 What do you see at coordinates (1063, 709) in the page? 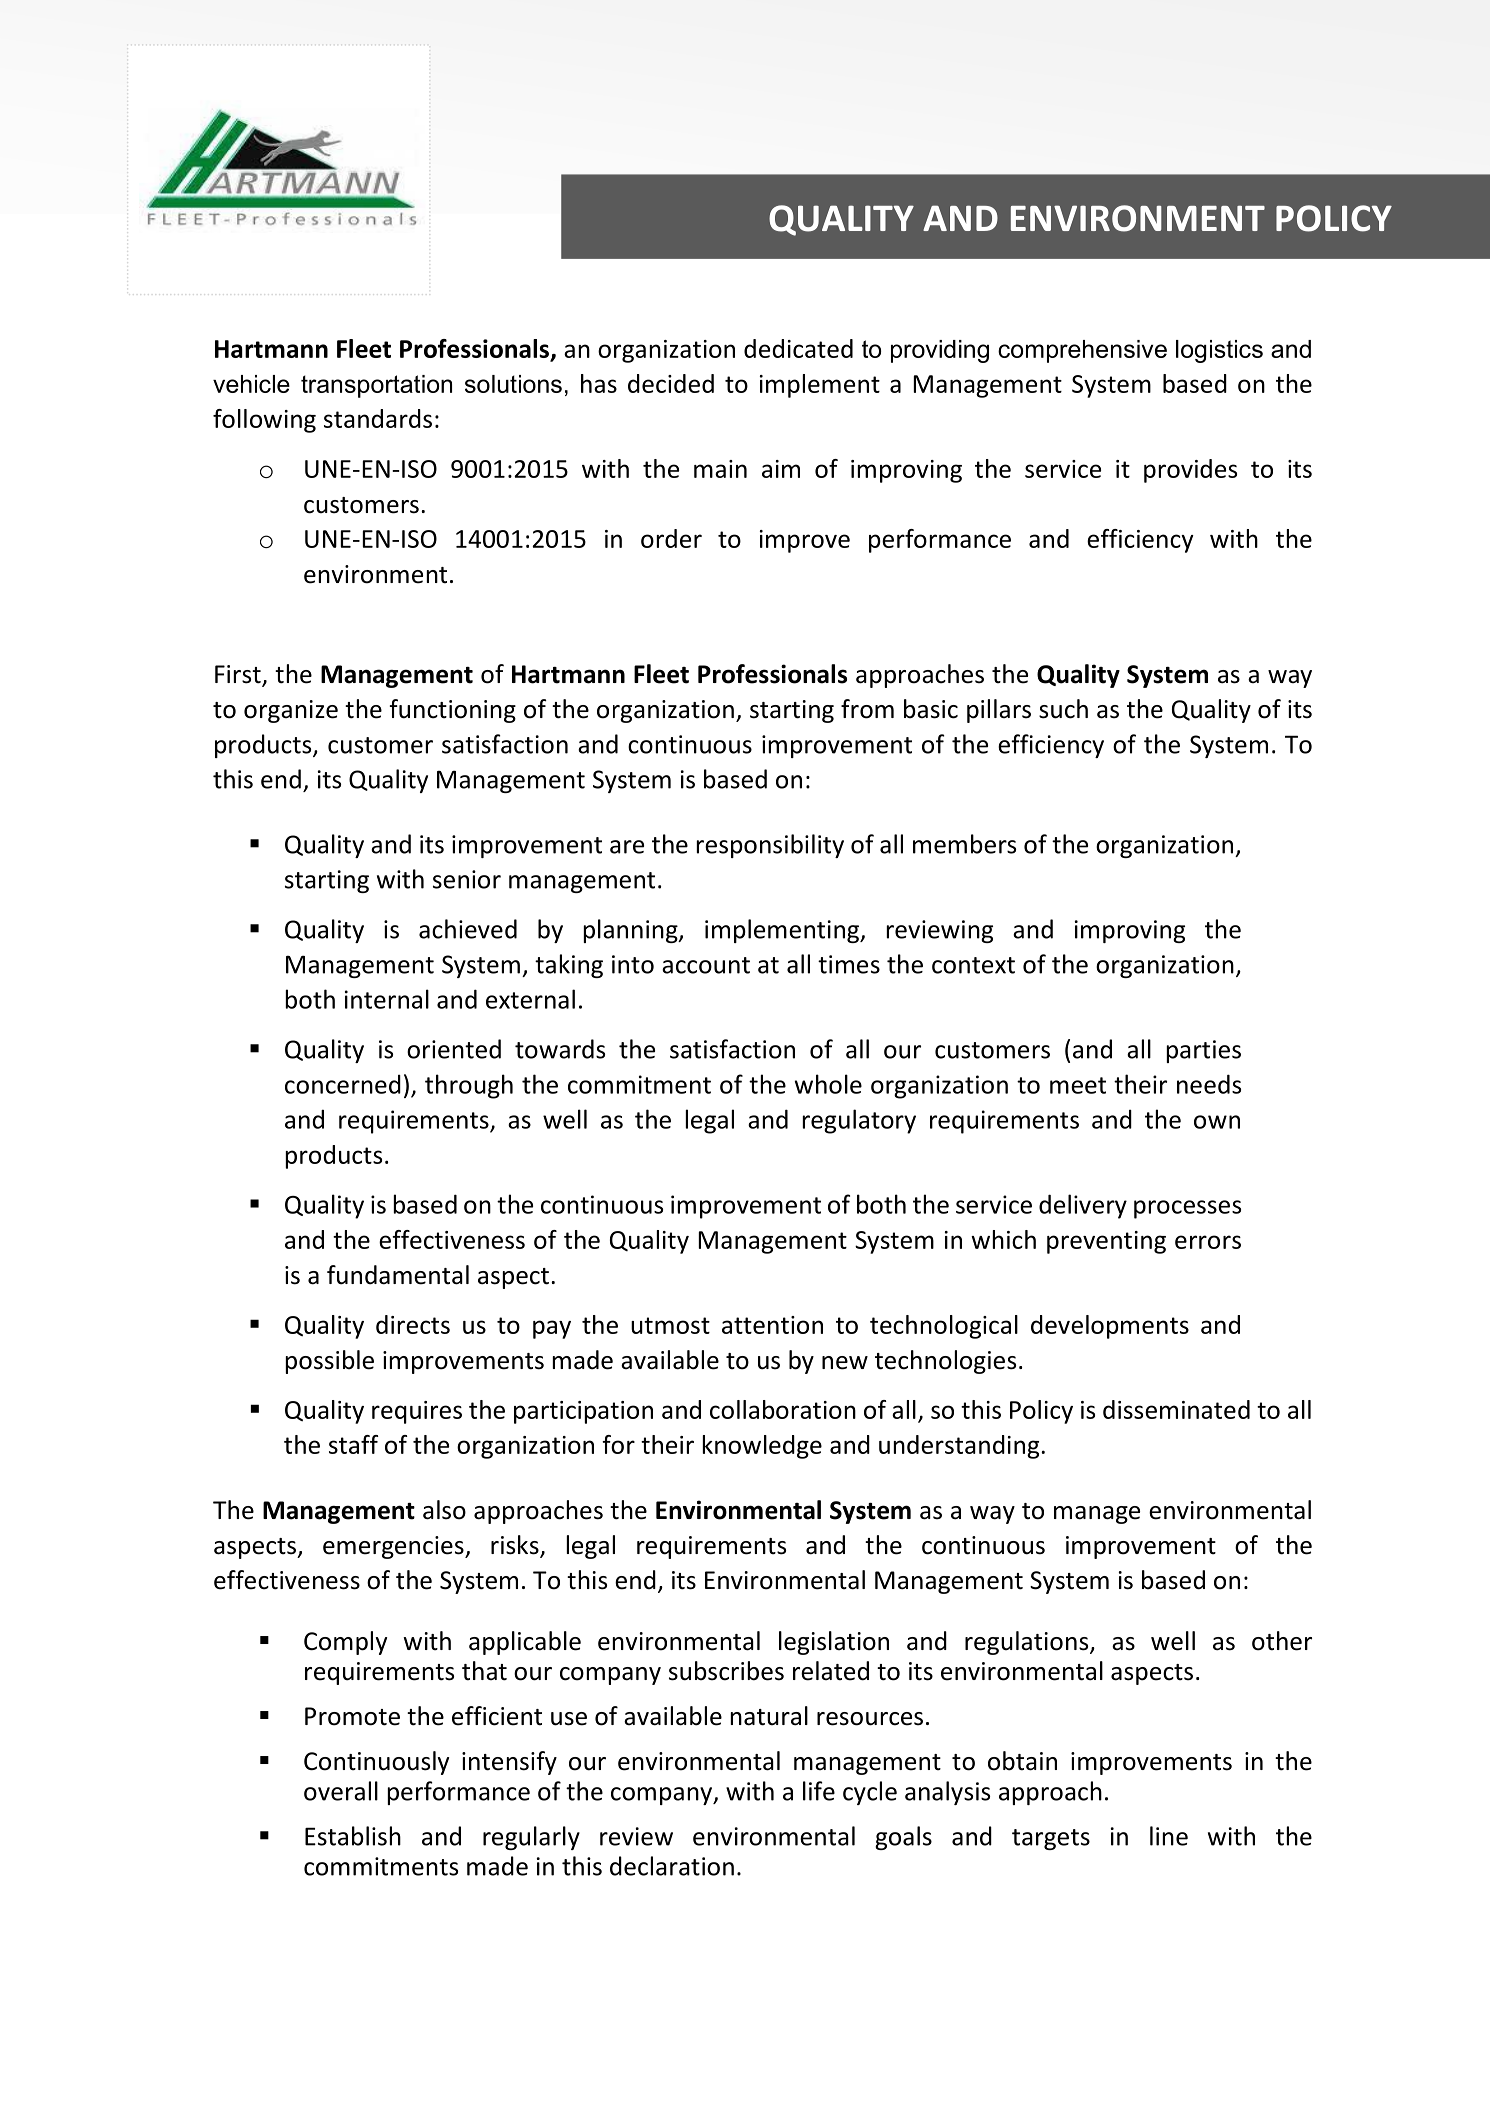
I see `such` at bounding box center [1063, 709].
